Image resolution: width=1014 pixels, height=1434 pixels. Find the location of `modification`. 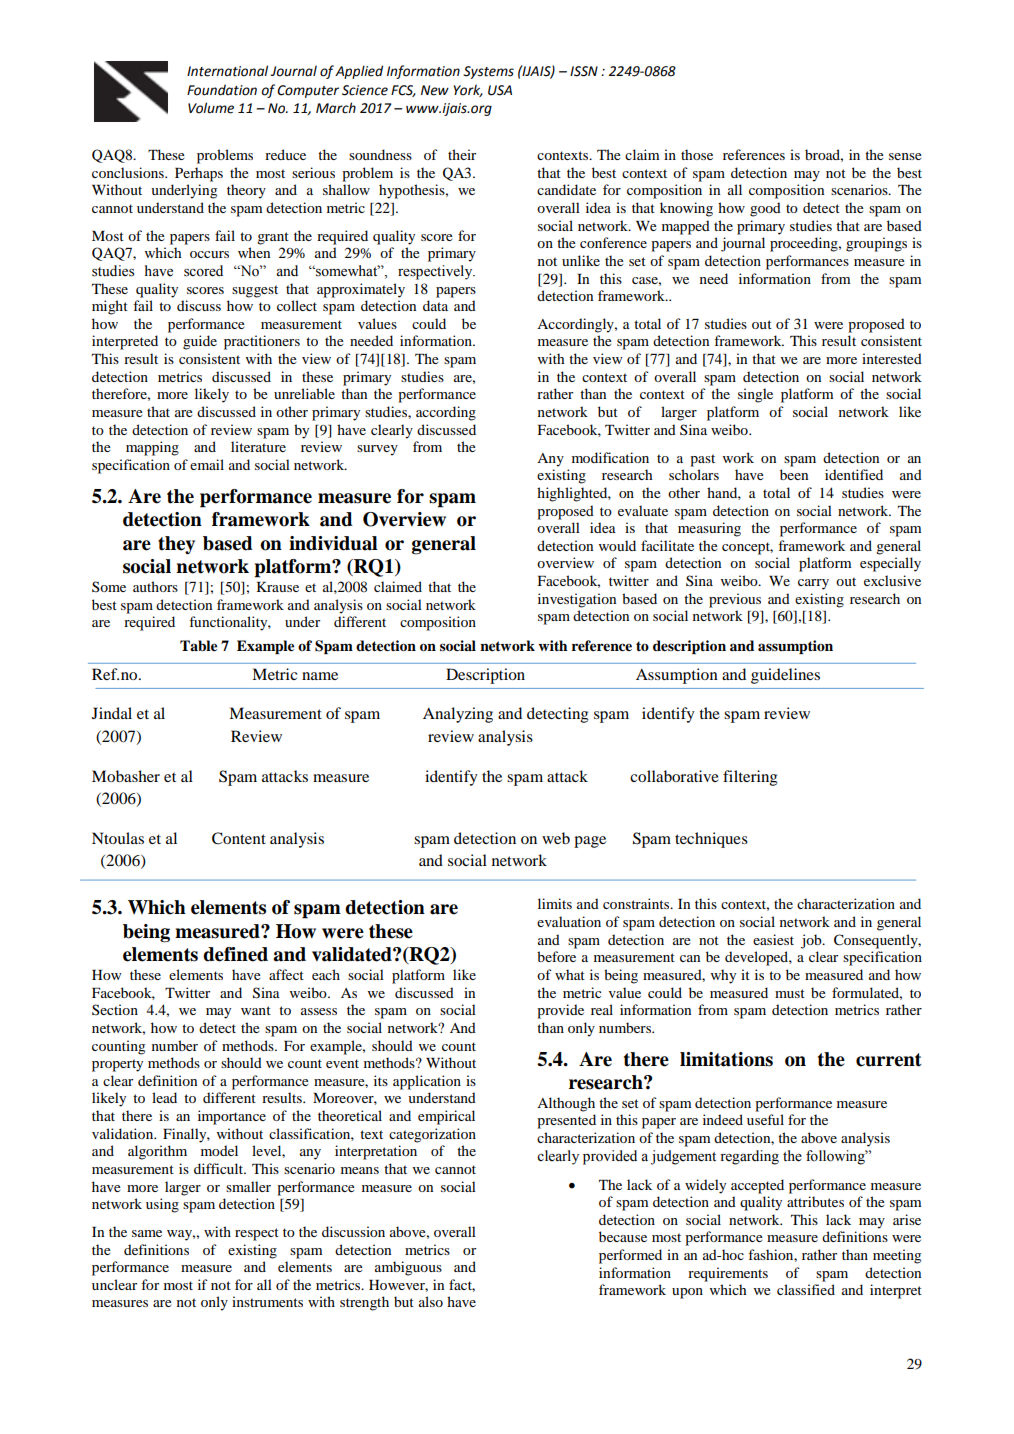

modification is located at coordinates (610, 457).
